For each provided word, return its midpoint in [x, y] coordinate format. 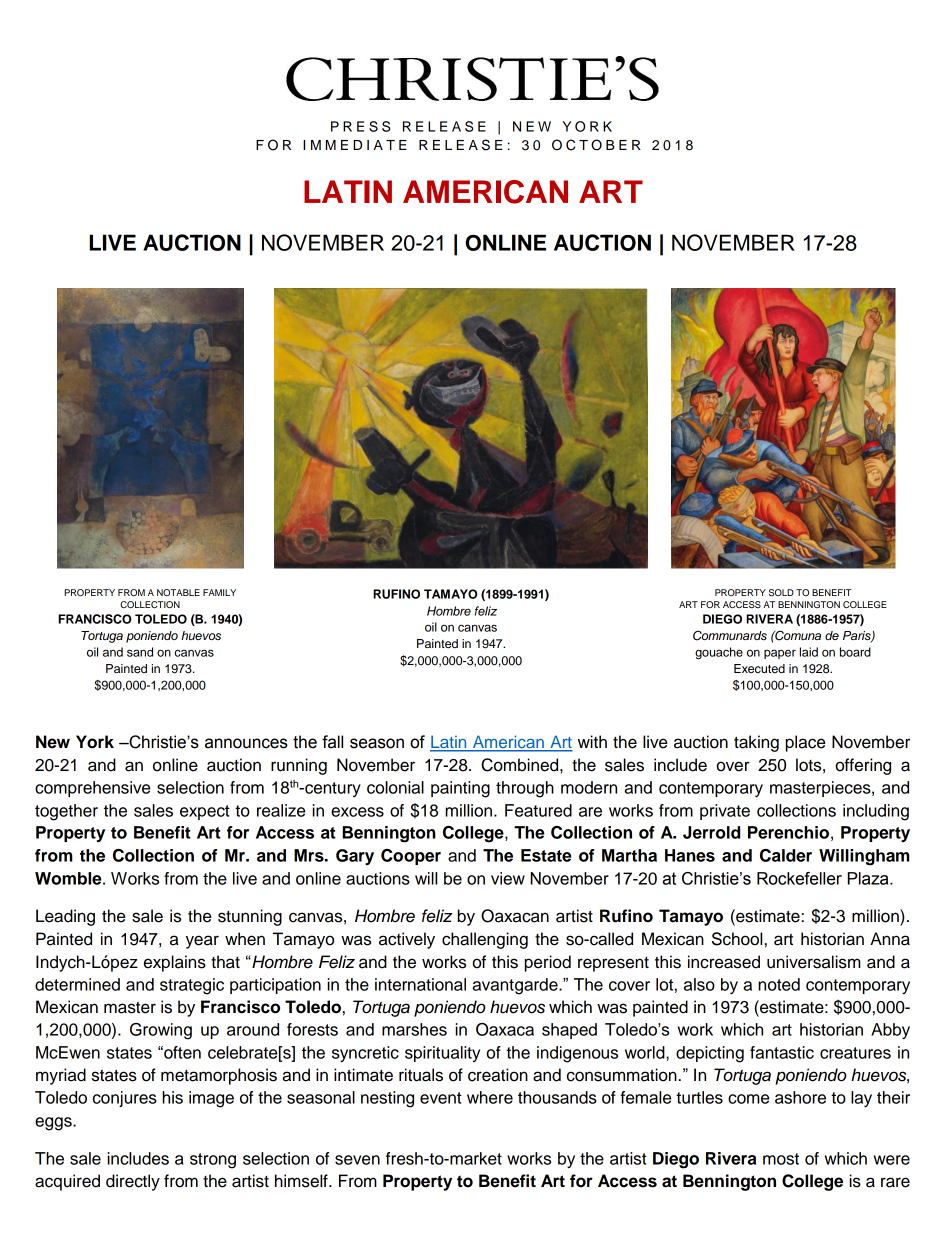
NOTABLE [178, 592]
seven [357, 1160]
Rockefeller [799, 878]
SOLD [781, 592]
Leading [65, 917]
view [508, 878]
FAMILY [219, 592]
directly [133, 1182]
